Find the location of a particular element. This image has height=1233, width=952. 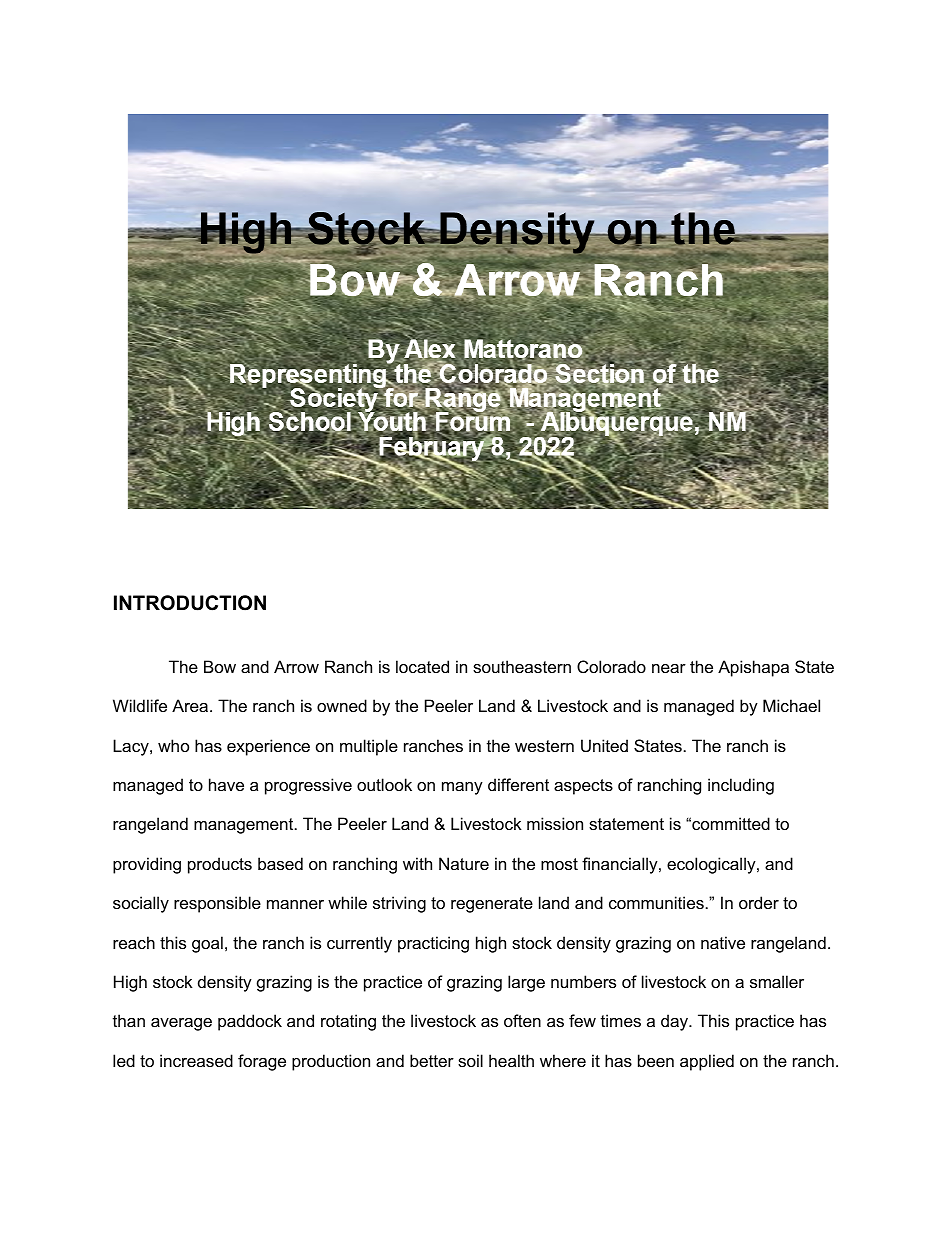

management is located at coordinates (245, 826).
